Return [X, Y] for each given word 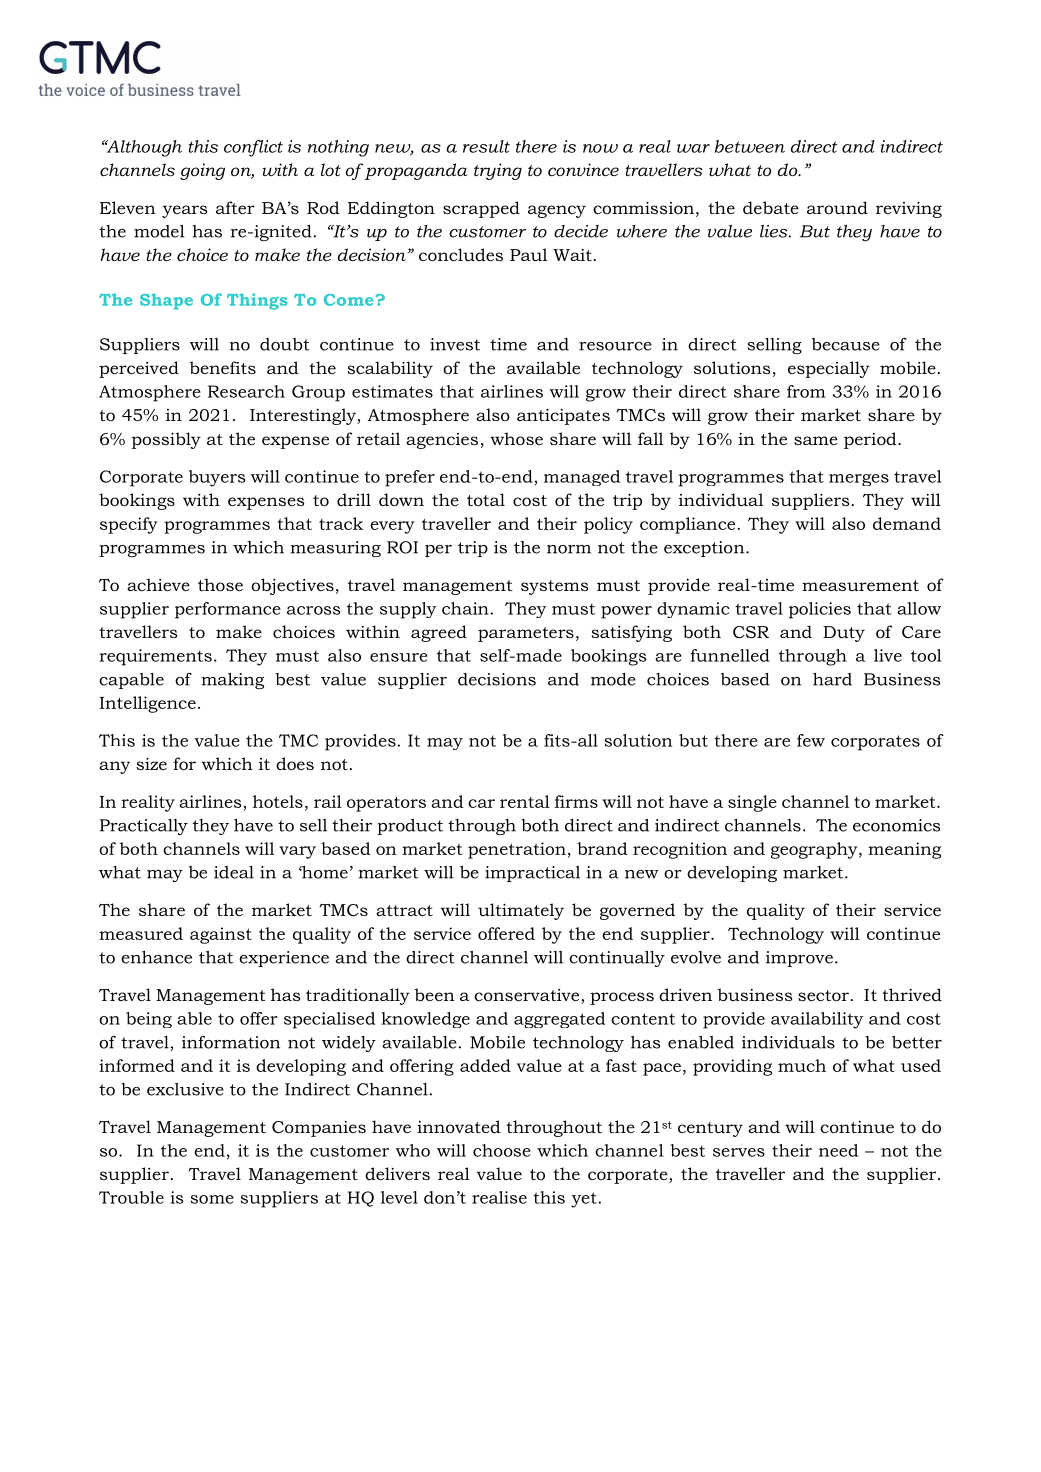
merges [859, 480]
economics [896, 825]
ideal [234, 872]
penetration [517, 850]
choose [502, 1150]
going [202, 171]
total [486, 499]
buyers [217, 478]
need [838, 1150]
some [212, 1199]
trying [498, 171]
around [837, 207]
